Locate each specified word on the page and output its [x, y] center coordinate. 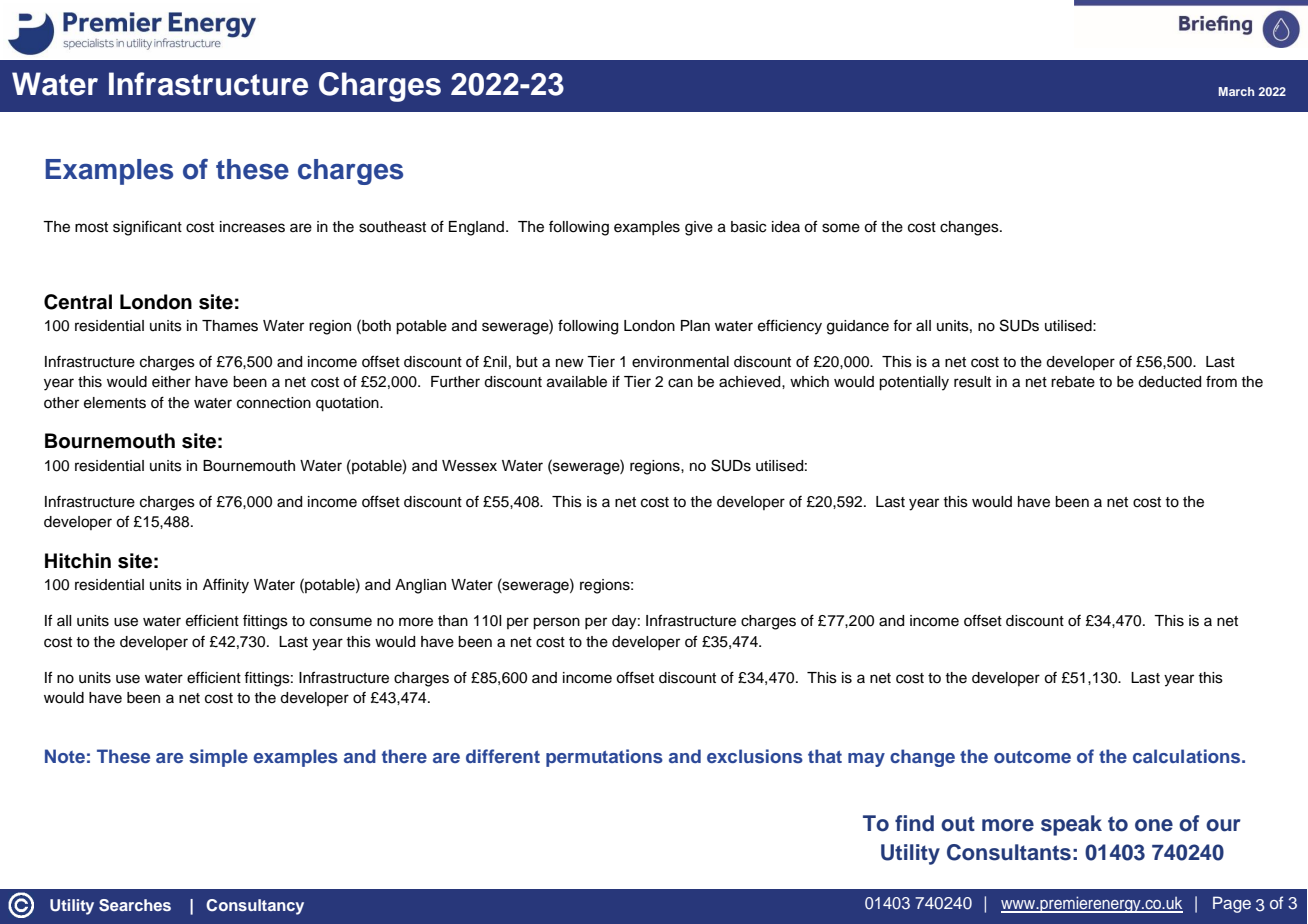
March [1236, 91]
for [902, 326]
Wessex [469, 466]
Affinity [226, 586]
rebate [1073, 382]
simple [218, 758]
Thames [230, 326]
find [914, 823]
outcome [1032, 757]
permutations [604, 758]
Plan [695, 326]
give [699, 228]
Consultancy [255, 907]
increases [252, 227]
